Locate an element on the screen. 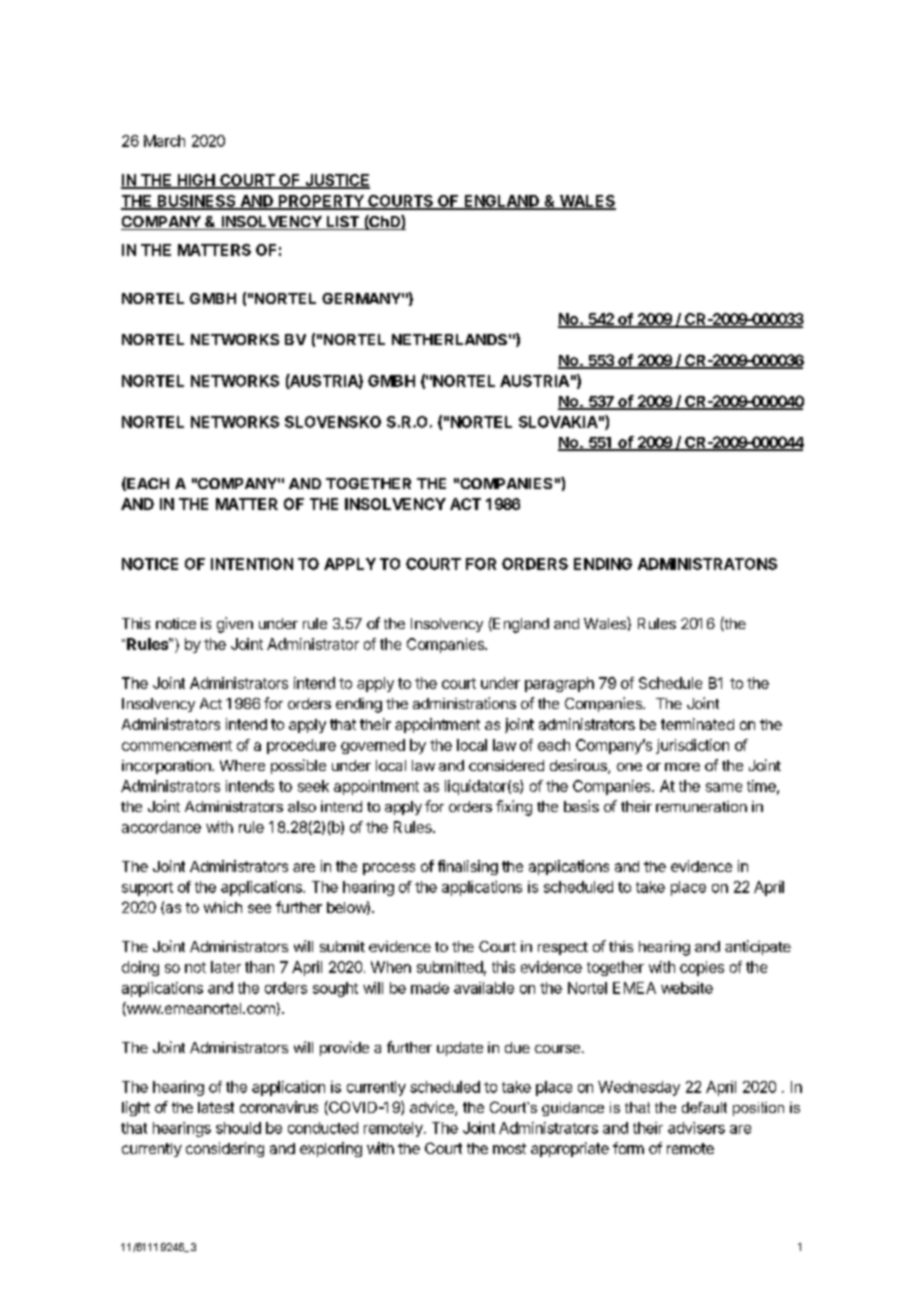 Image resolution: width=924 pixels, height=1308 pixels. remuneration is located at coordinates (701, 806).
